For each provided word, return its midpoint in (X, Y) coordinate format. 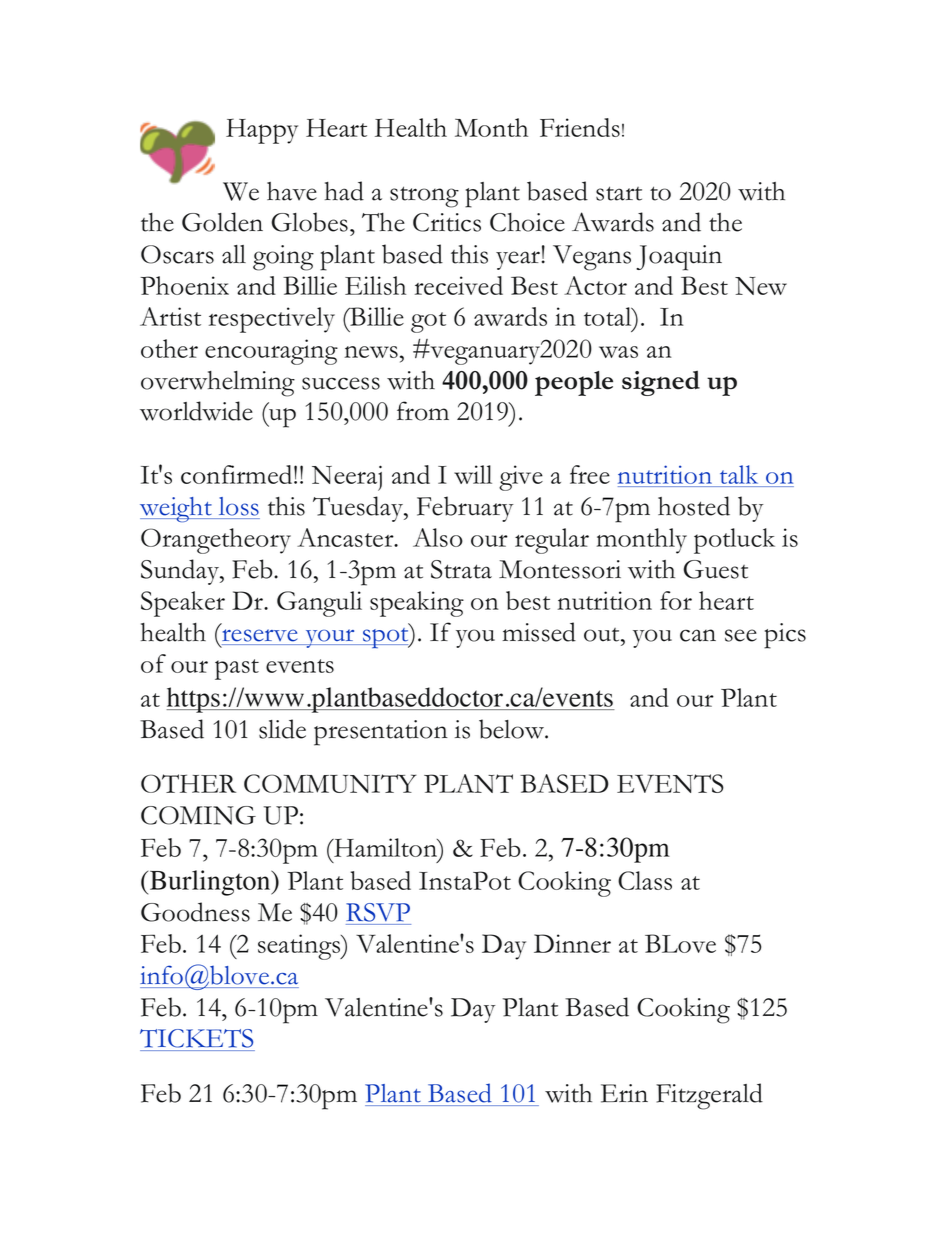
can (698, 635)
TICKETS (196, 1038)
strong (424, 197)
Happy (262, 131)
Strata (461, 569)
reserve (259, 635)
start (619, 193)
